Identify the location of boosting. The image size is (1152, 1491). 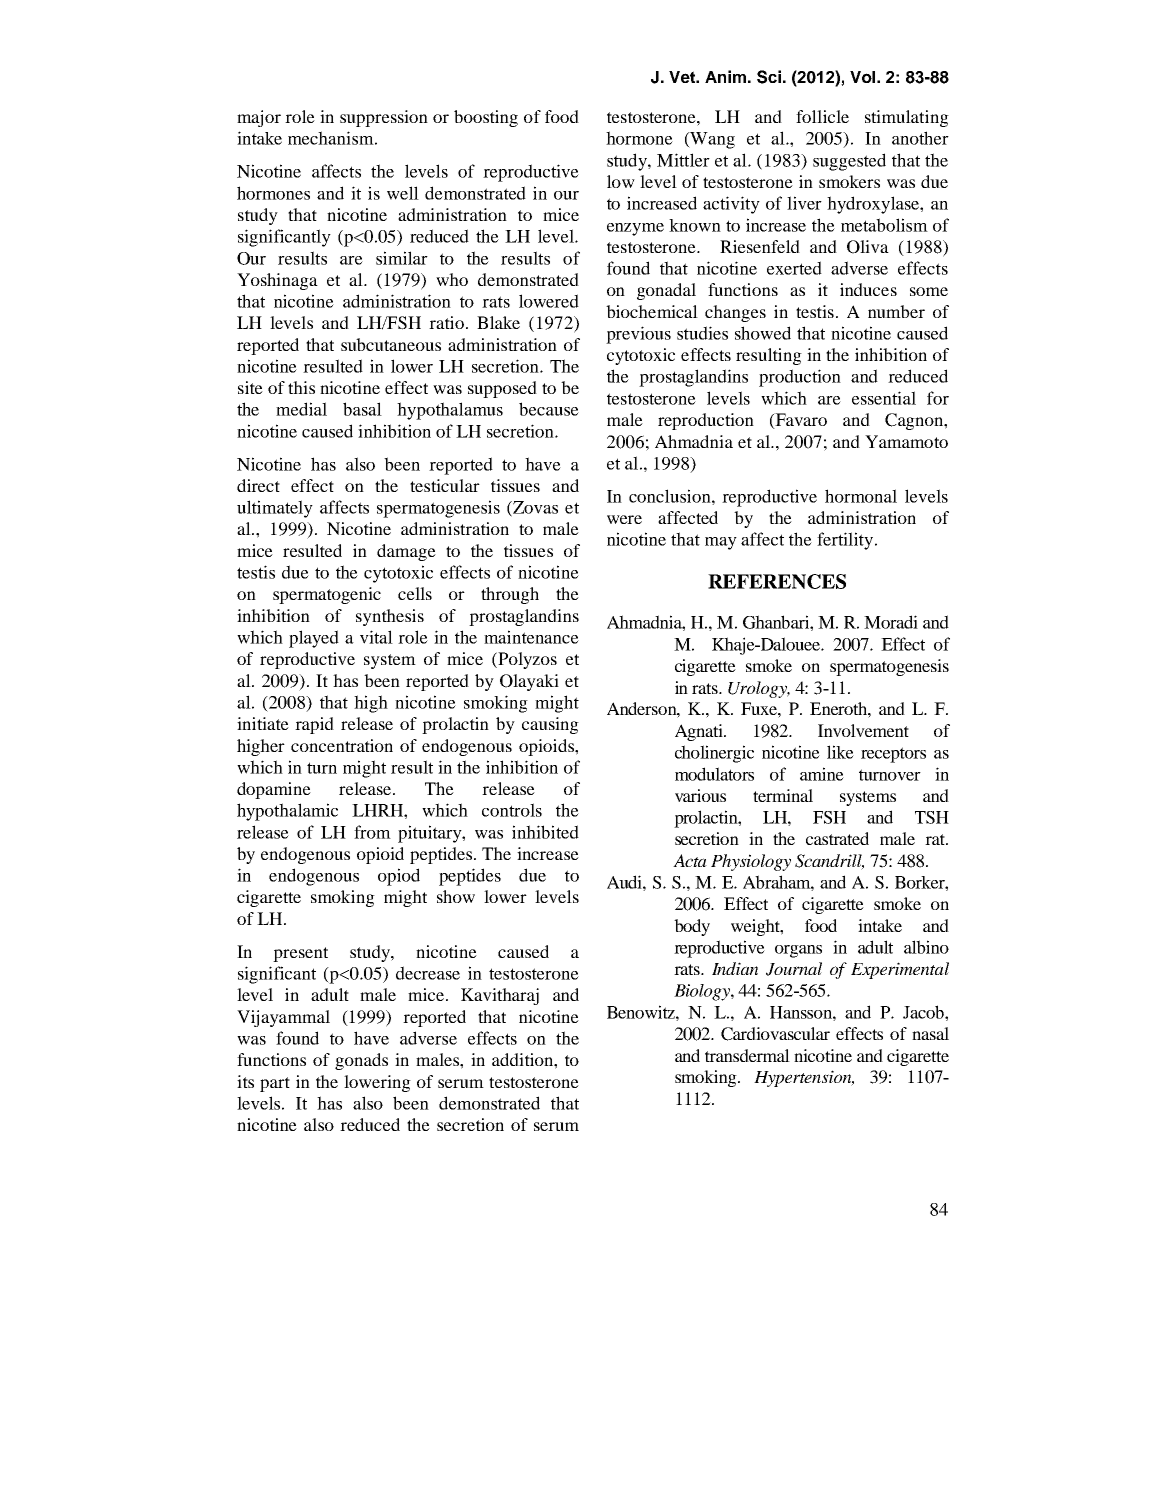
(486, 118).
